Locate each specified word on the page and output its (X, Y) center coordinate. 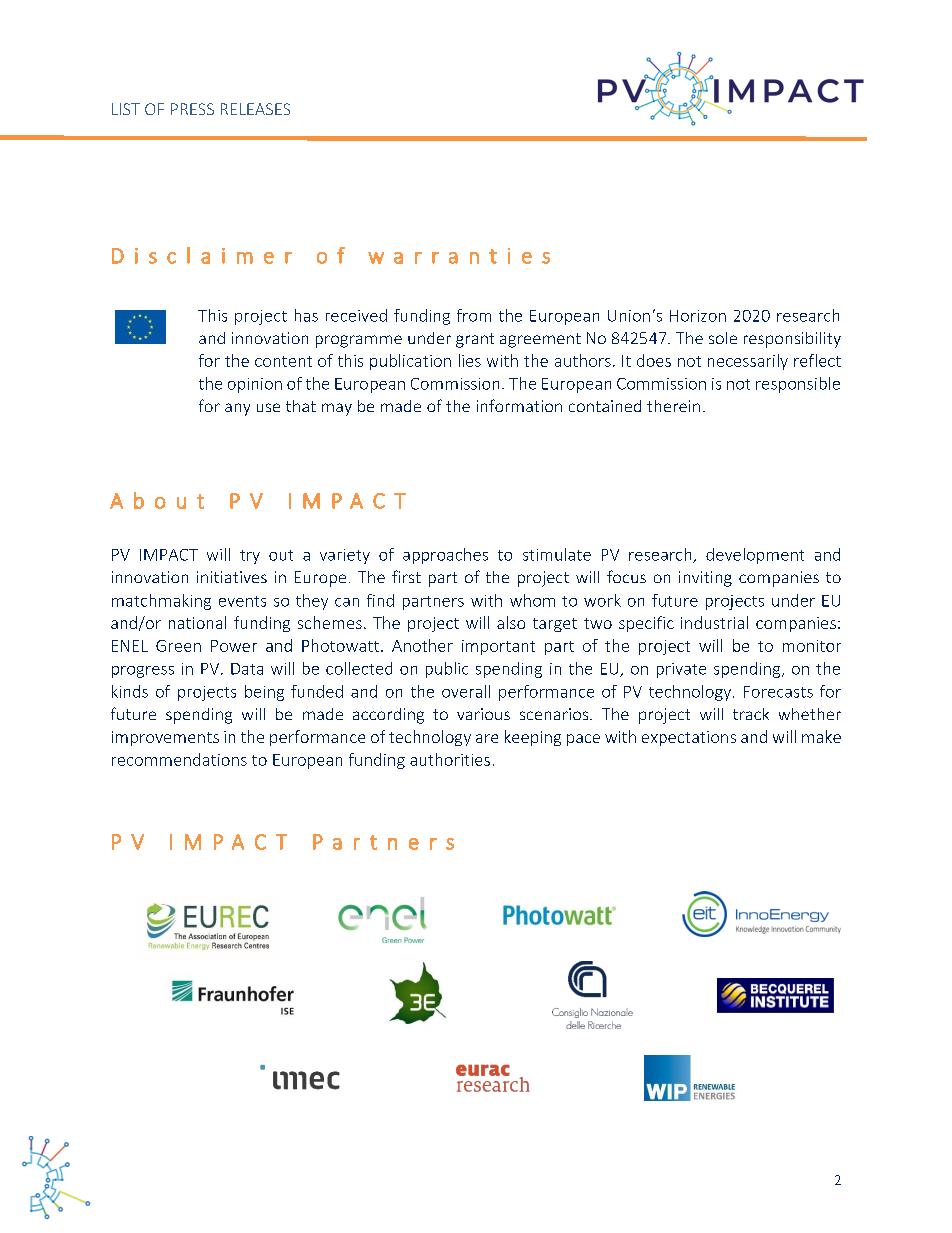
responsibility (792, 340)
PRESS (192, 109)
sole (723, 338)
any (237, 409)
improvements (165, 738)
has (306, 315)
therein (673, 406)
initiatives (232, 577)
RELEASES (255, 109)
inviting (705, 579)
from (474, 315)
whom (532, 600)
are (487, 738)
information (519, 405)
